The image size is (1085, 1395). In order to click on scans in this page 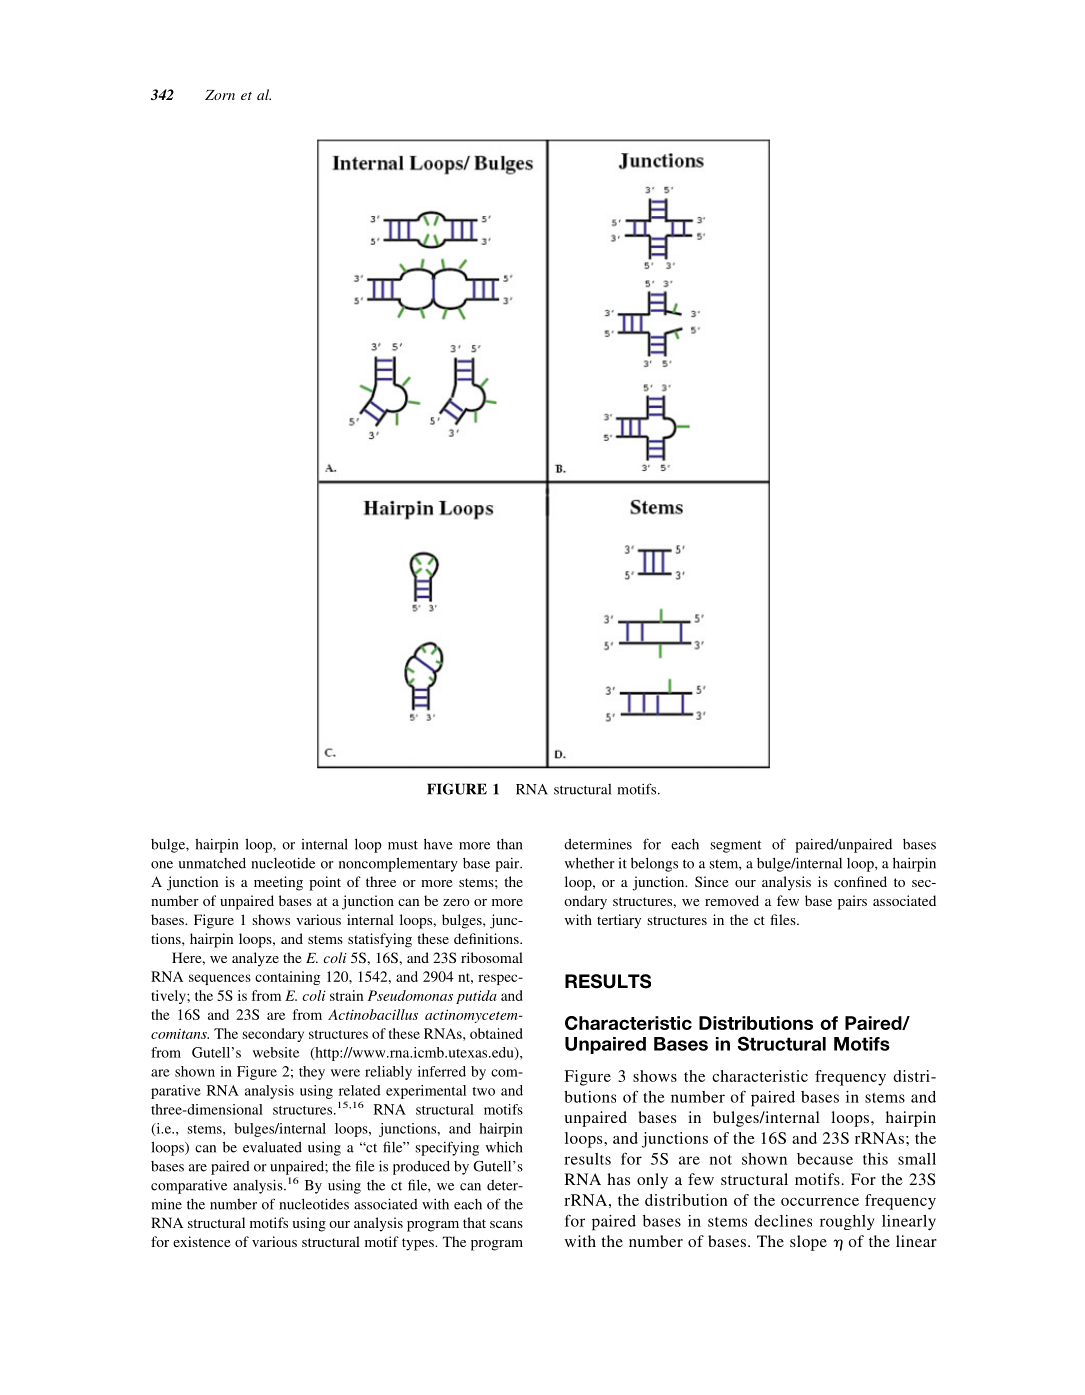, I will do `click(506, 1224)`.
